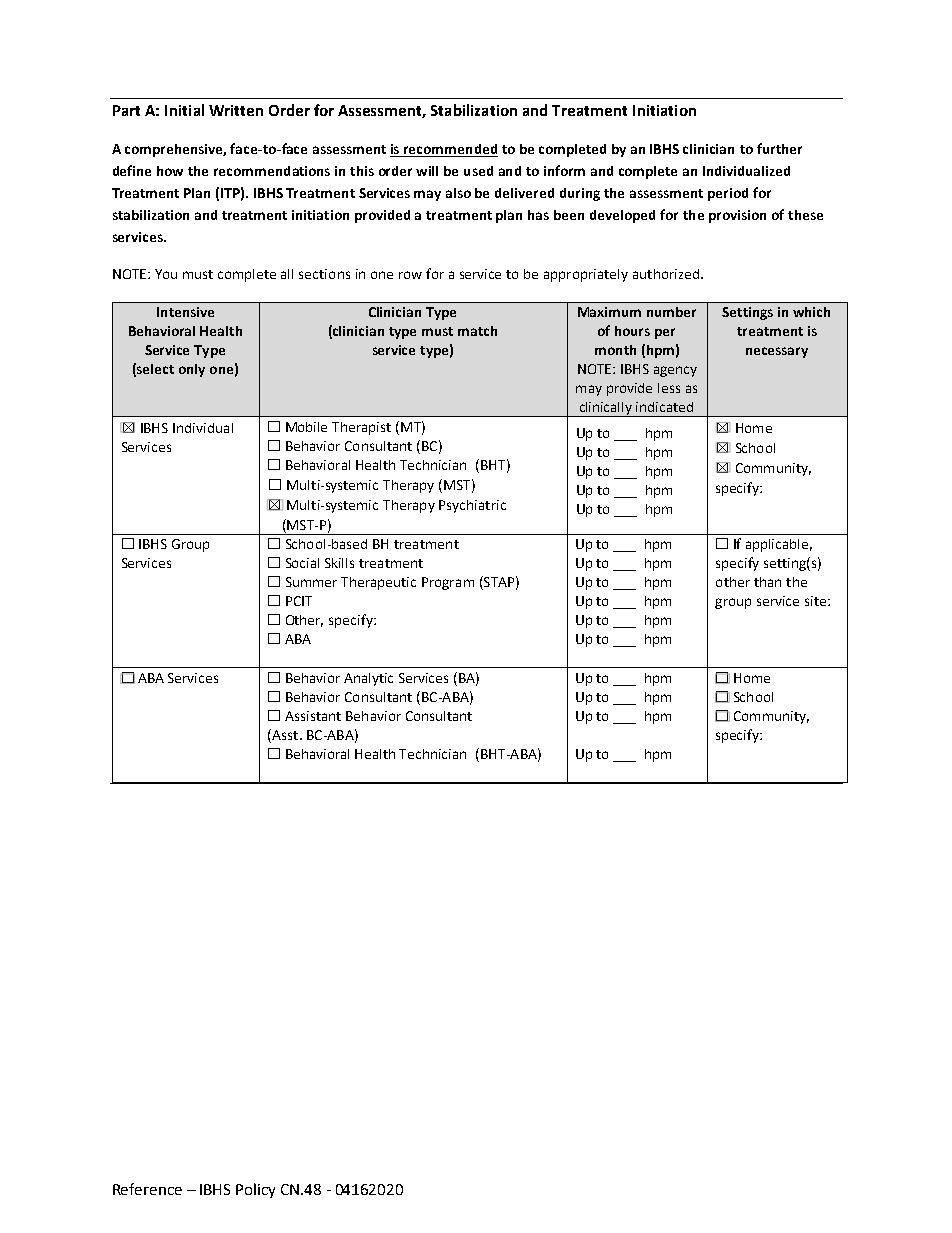 This screenshot has width=952, height=1233. I want to click on Program, so click(448, 583).
